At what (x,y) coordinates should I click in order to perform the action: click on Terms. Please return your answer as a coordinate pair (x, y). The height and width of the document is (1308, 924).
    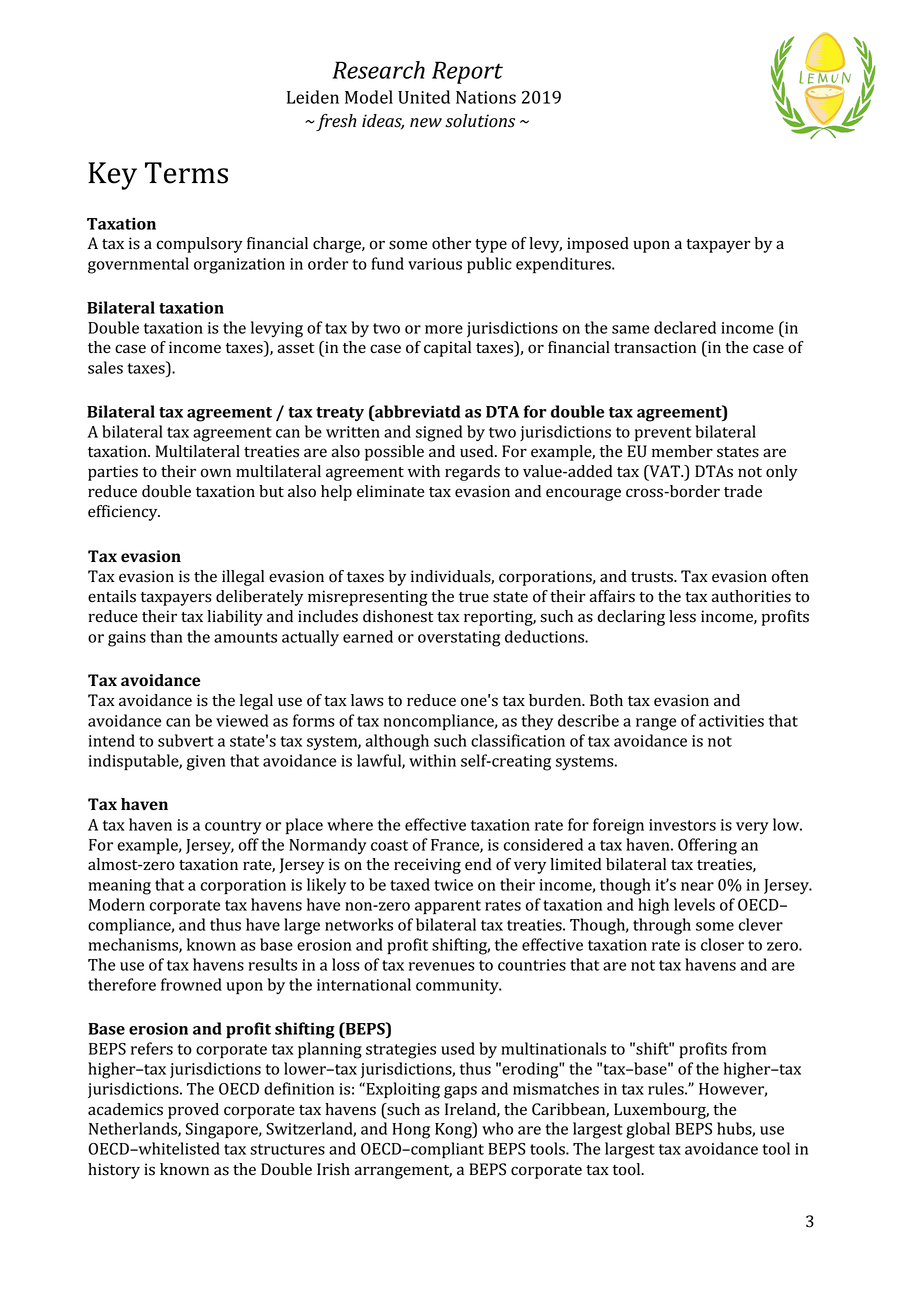
    Looking at the image, I should click on (186, 173).
